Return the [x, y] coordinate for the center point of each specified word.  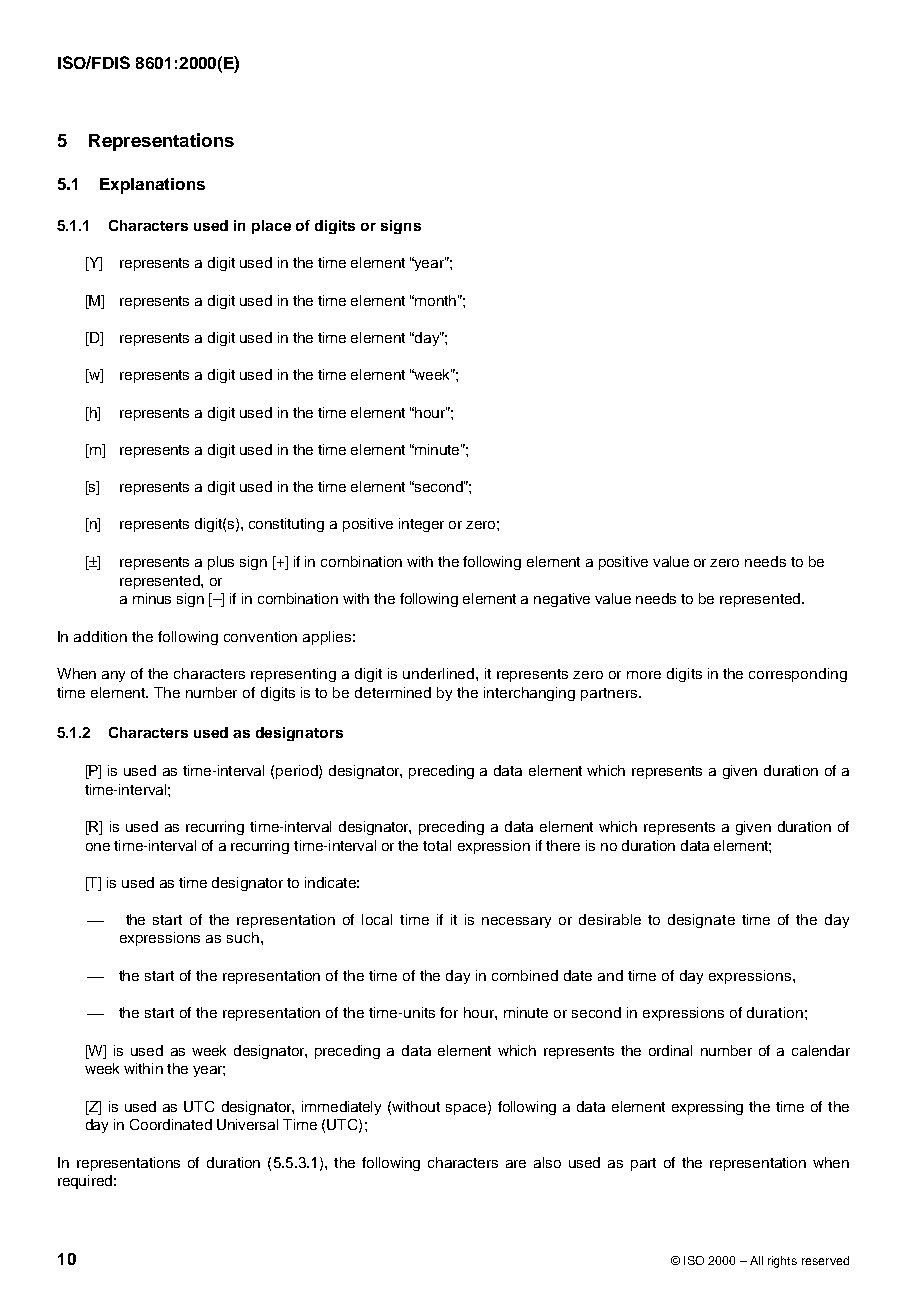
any [113, 676]
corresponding [798, 675]
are [516, 1164]
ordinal [670, 1050]
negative [562, 600]
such [243, 937]
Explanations [152, 186]
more [644, 675]
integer [421, 525]
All [756, 1260]
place [271, 227]
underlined [440, 673]
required [85, 1182]
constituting [286, 525]
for [449, 1012]
